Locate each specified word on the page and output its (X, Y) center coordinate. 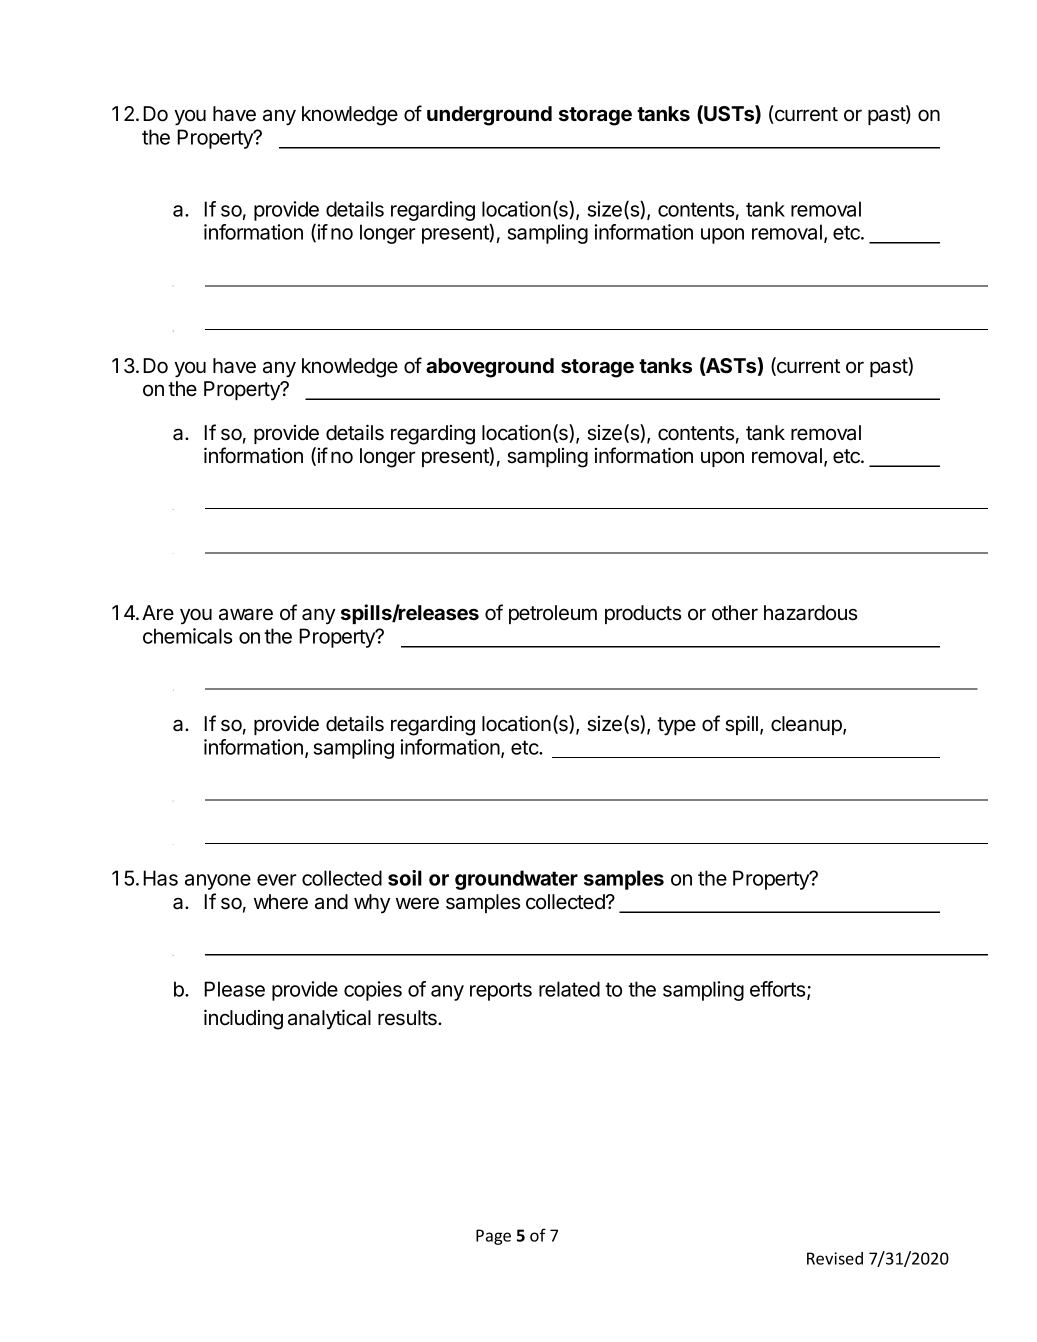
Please (234, 989)
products (643, 614)
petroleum (553, 614)
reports (501, 991)
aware (246, 614)
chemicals (187, 636)
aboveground (490, 368)
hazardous (810, 613)
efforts (779, 990)
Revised (835, 1258)
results (408, 1018)
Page (493, 1237)
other (735, 613)
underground (489, 116)
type (676, 726)
